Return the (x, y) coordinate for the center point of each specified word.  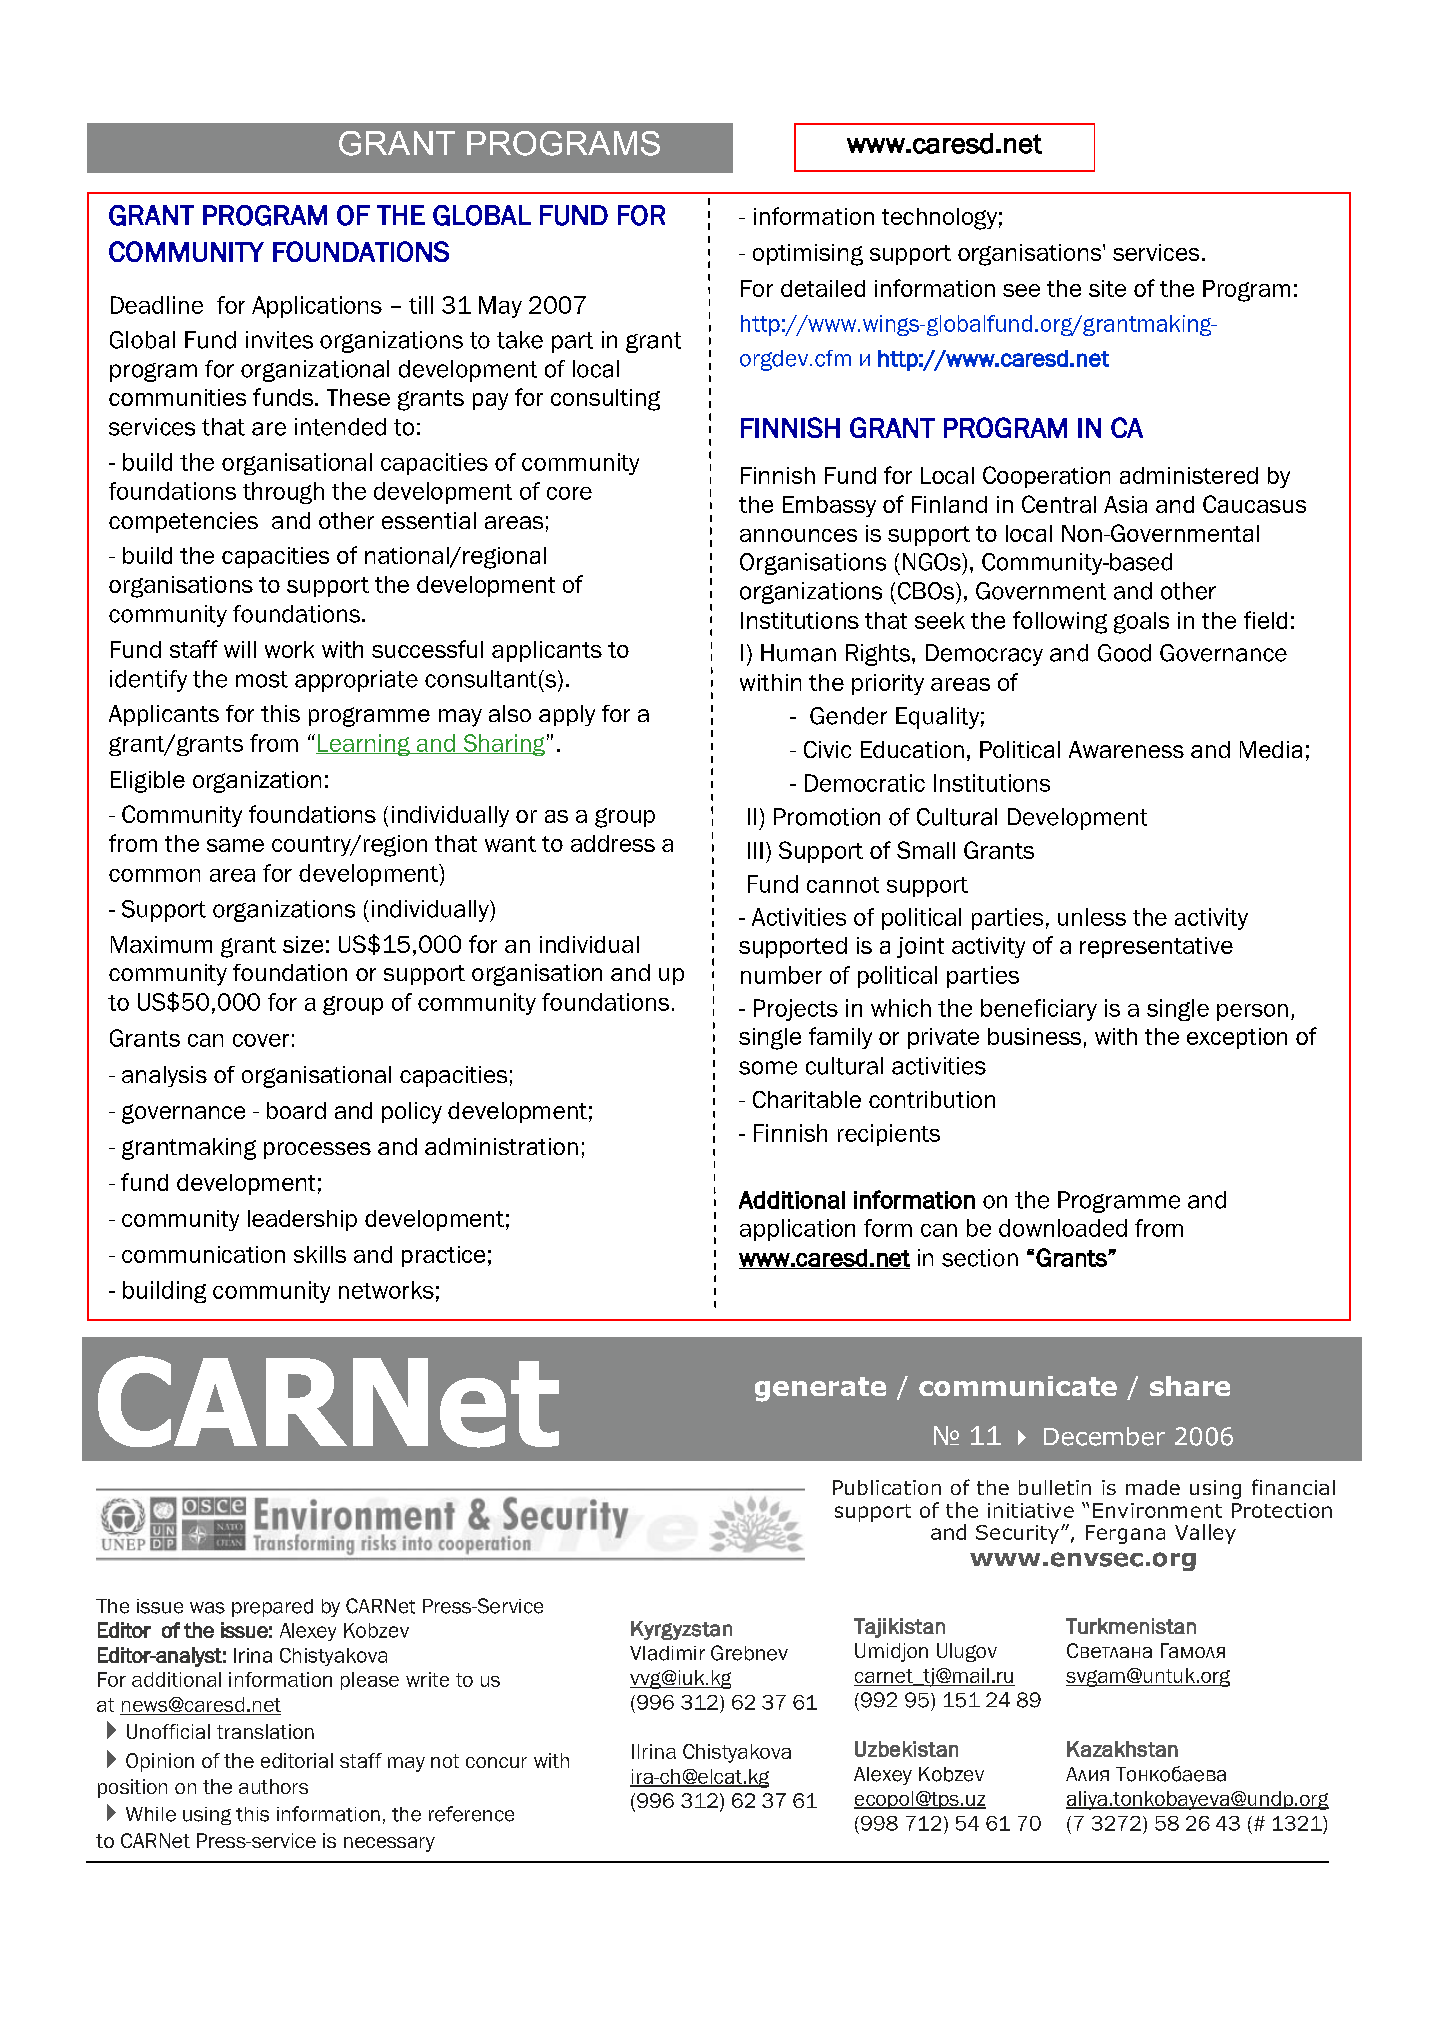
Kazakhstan (1122, 1749)
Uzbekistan (906, 1749)
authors (273, 1786)
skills (320, 1254)
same (235, 845)
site (1107, 288)
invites (279, 340)
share (1190, 1386)
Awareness (1126, 749)
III (755, 850)
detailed (823, 288)
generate (820, 1389)
